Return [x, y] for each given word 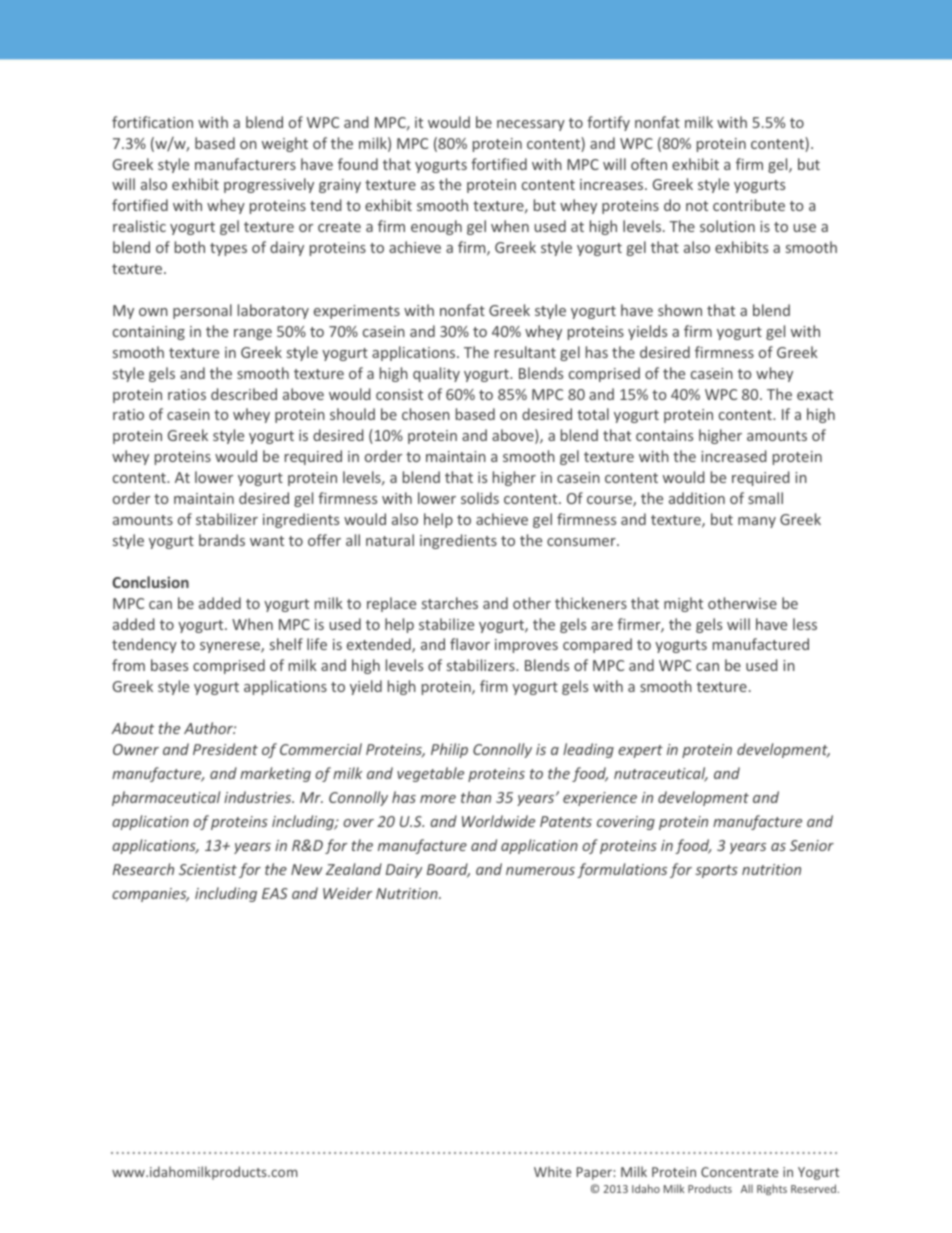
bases [169, 665]
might [683, 604]
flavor [470, 644]
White [552, 1171]
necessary [531, 125]
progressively [269, 185]
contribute [749, 205]
